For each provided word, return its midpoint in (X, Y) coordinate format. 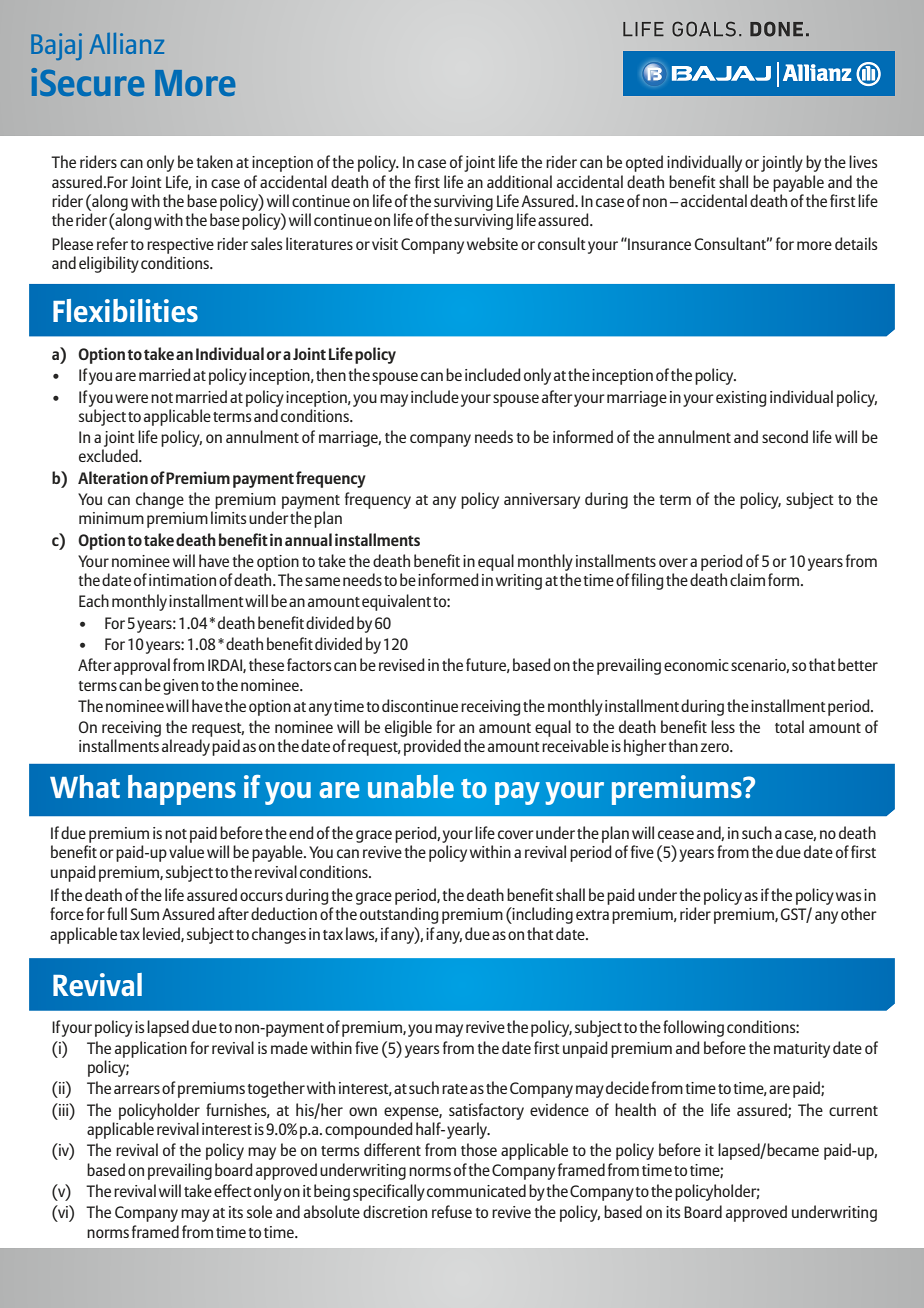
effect (233, 1190)
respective (180, 246)
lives (863, 161)
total (789, 726)
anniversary (542, 501)
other (859, 913)
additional (519, 181)
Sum (144, 914)
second (785, 436)
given (180, 687)
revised (402, 664)
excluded (109, 455)
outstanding (399, 915)
